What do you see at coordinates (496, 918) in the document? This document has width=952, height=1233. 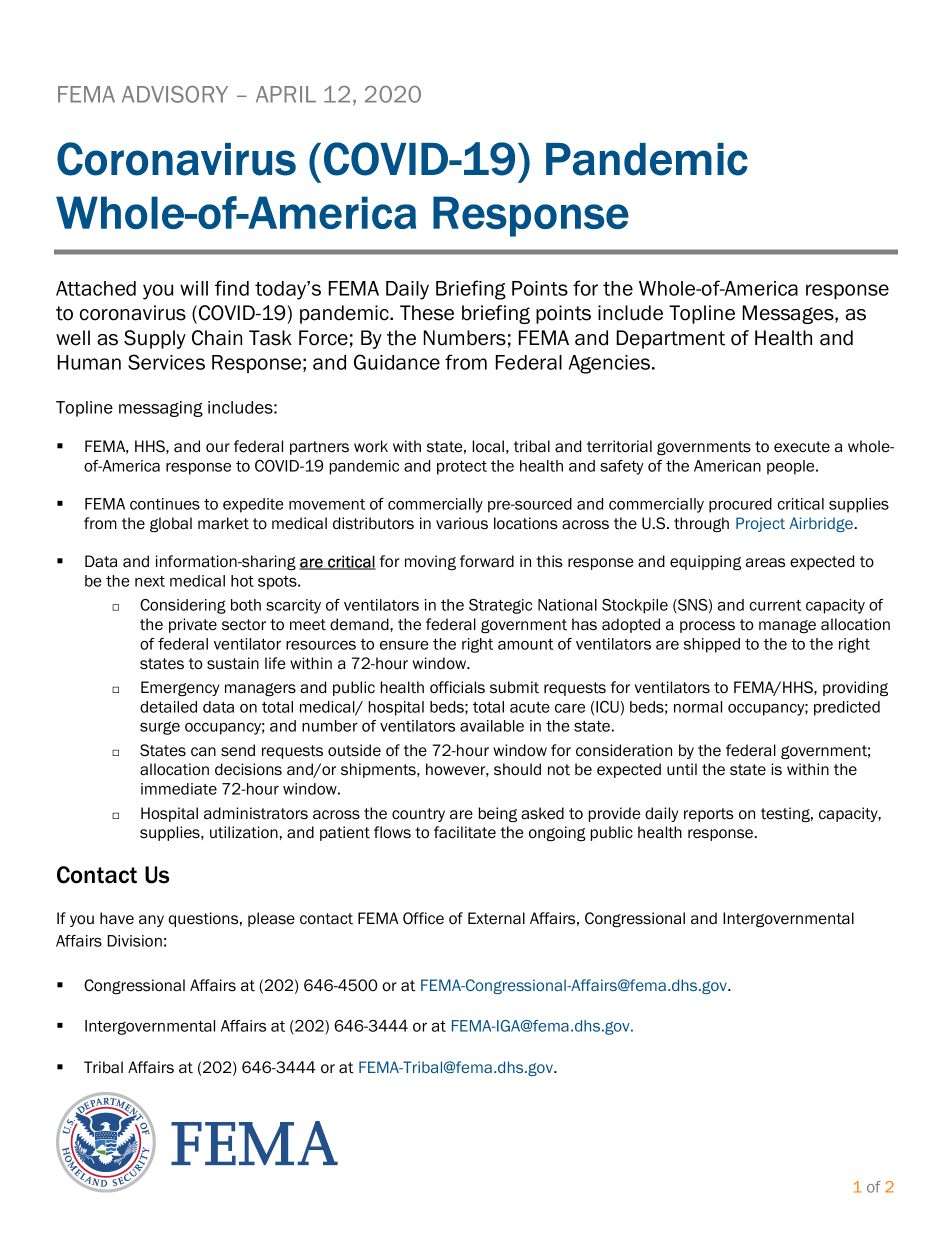 I see `External` at bounding box center [496, 918].
